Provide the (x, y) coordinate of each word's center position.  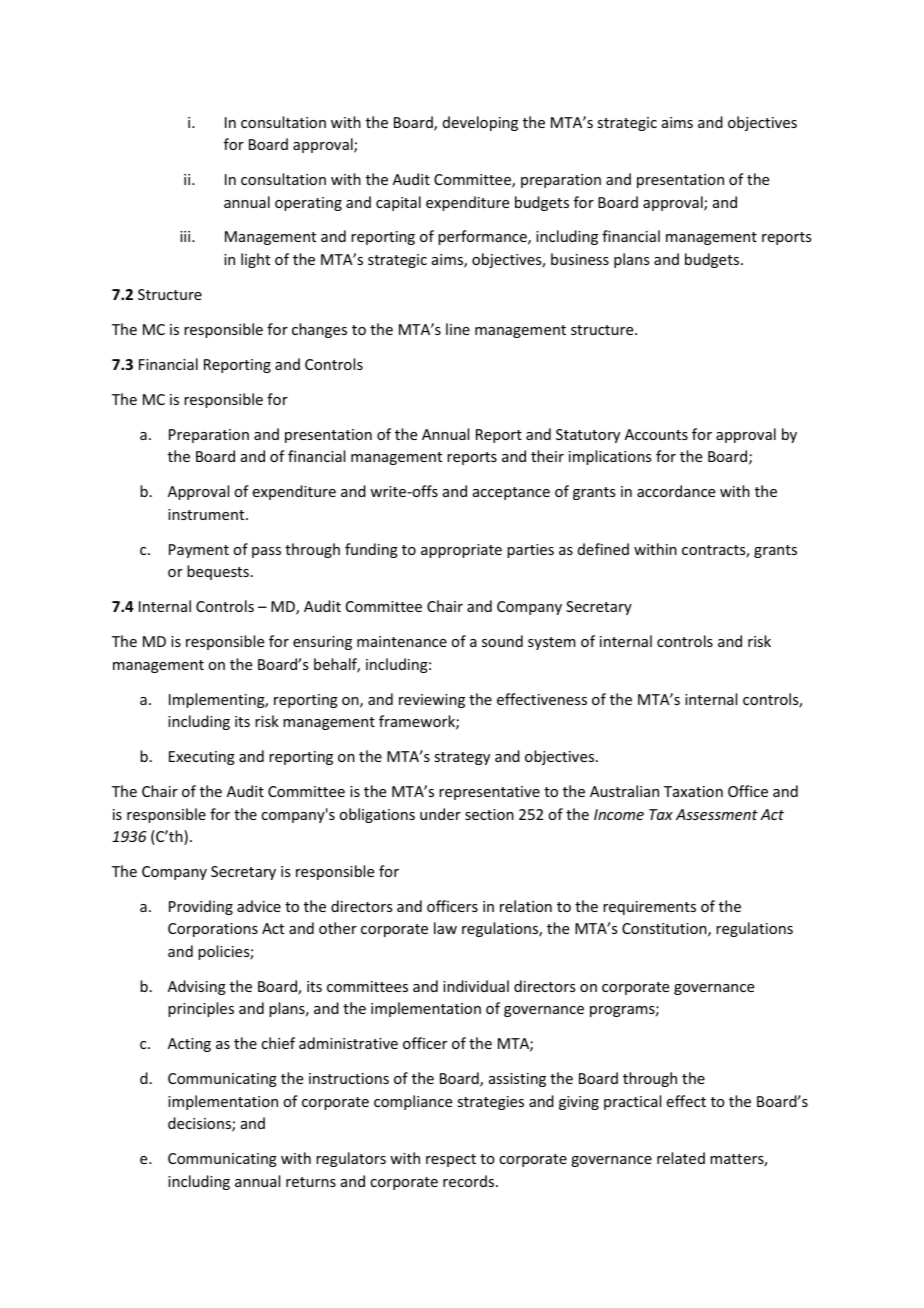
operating (308, 204)
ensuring (322, 643)
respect (451, 1160)
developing (480, 123)
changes (319, 330)
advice (259, 906)
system (552, 643)
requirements (649, 908)
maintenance (402, 641)
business (580, 259)
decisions (200, 1124)
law (445, 928)
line (458, 329)
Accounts (656, 434)
